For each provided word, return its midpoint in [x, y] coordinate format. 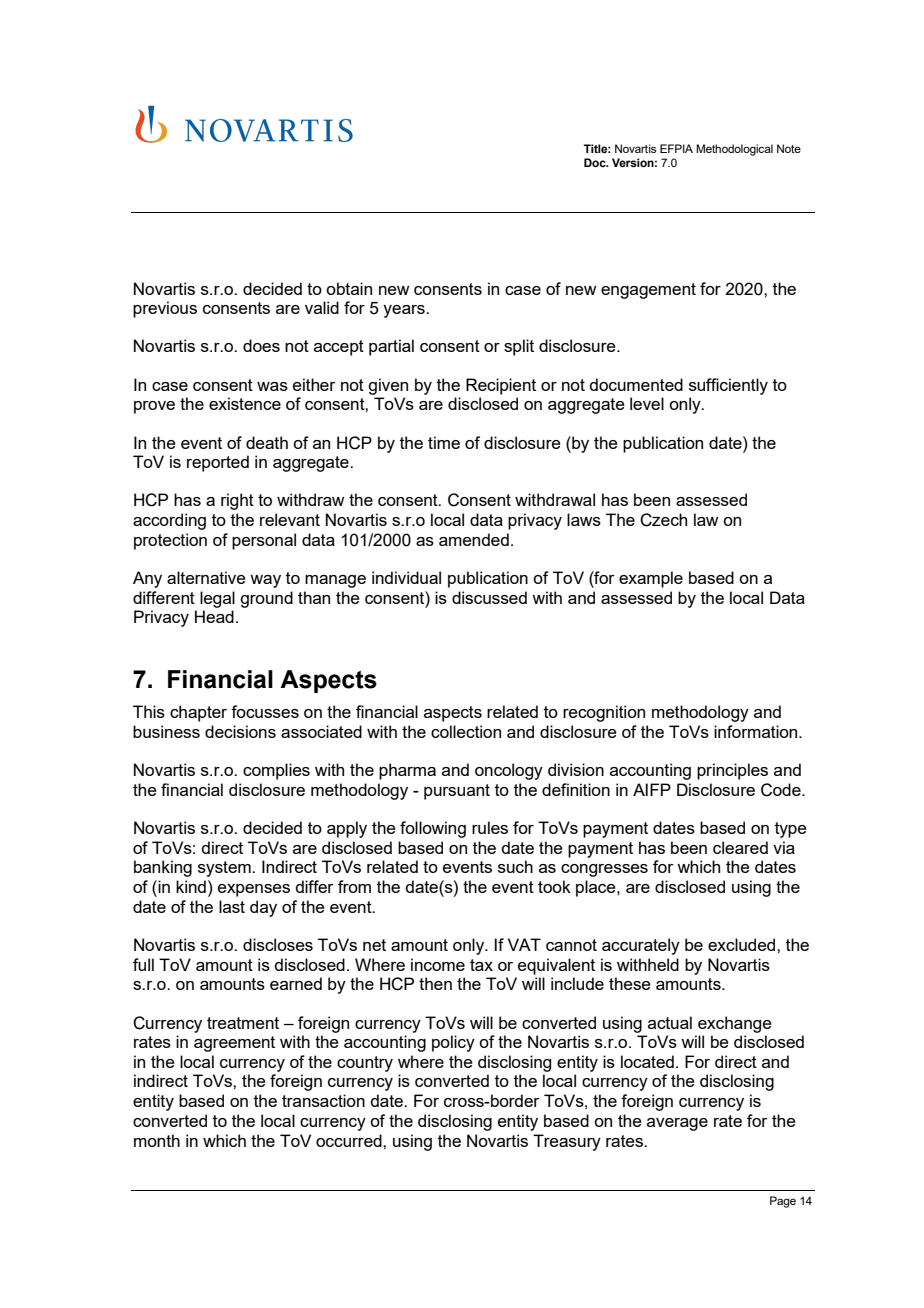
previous [165, 309]
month [157, 1140]
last [232, 906]
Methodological [734, 150]
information [757, 731]
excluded [743, 944]
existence [245, 403]
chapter [198, 713]
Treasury [567, 1142]
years [405, 311]
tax [481, 965]
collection [466, 731]
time [444, 442]
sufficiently [728, 386]
